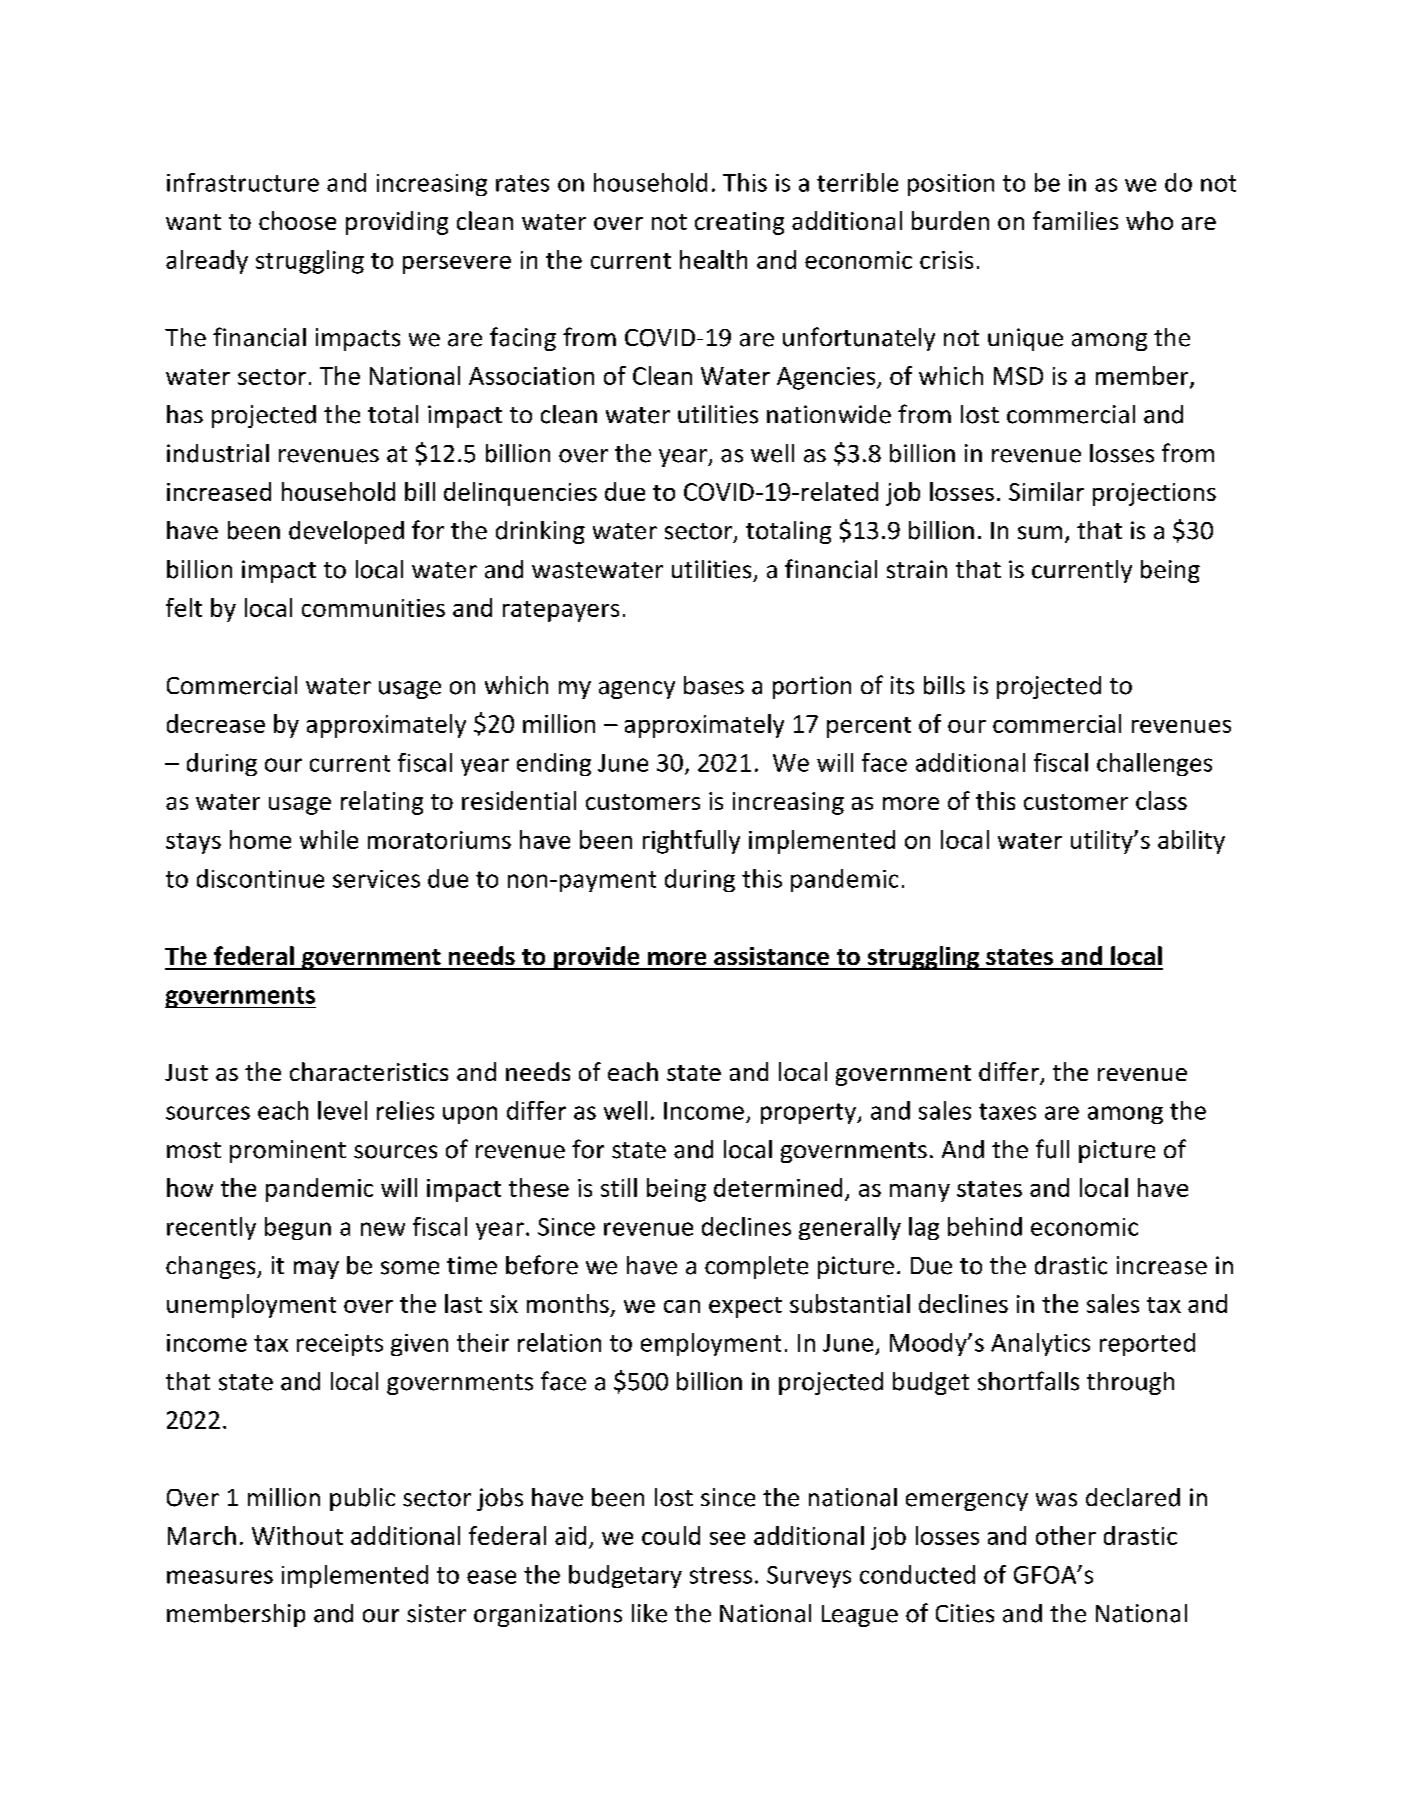 The image size is (1404, 1818). What do you see at coordinates (739, 223) in the page?
I see `creating` at bounding box center [739, 223].
